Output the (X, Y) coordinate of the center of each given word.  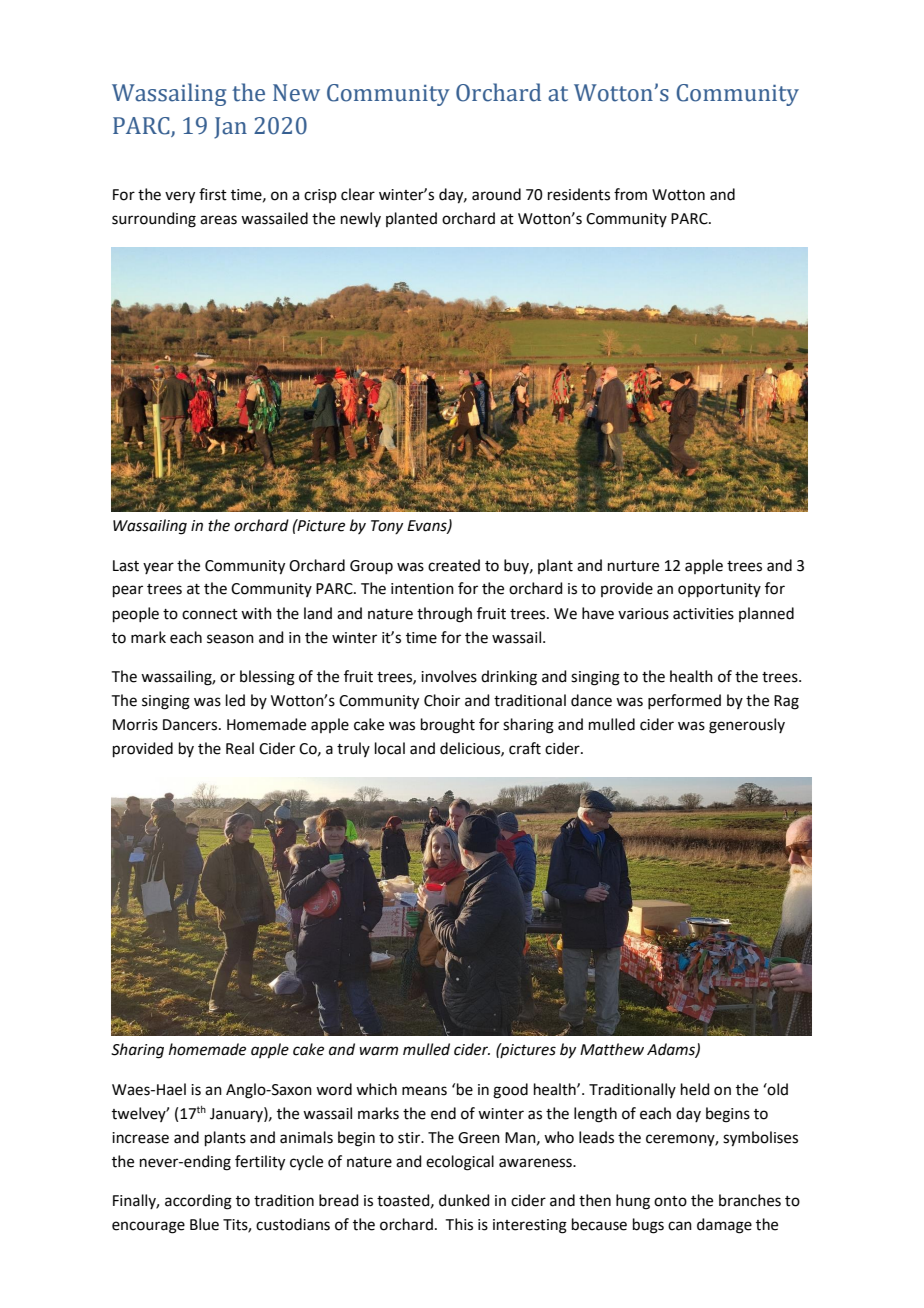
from (630, 194)
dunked (464, 1200)
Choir (442, 700)
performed (684, 701)
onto (670, 1201)
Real (240, 748)
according (198, 1202)
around (496, 194)
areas (218, 220)
